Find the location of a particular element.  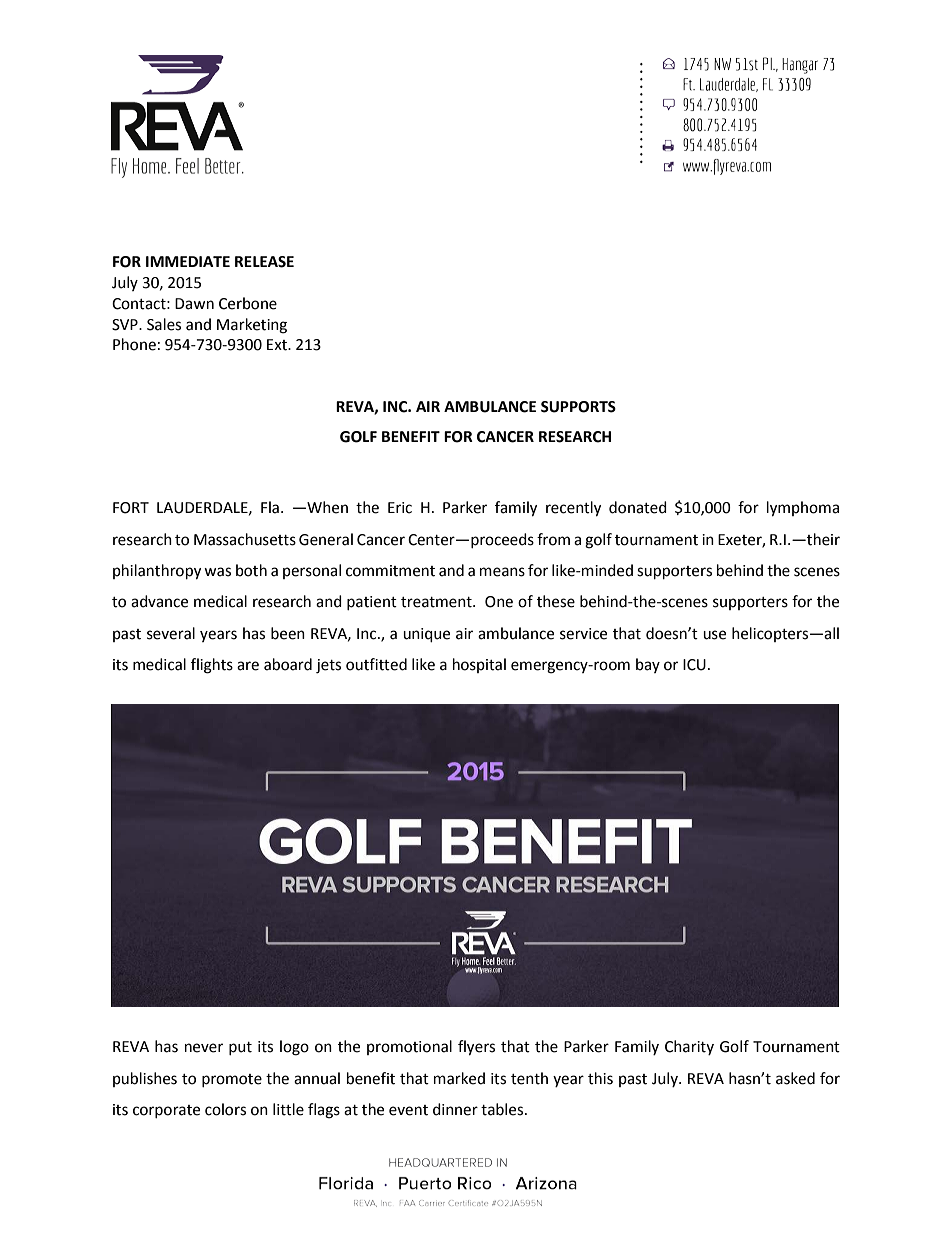

Dawn is located at coordinates (194, 304).
